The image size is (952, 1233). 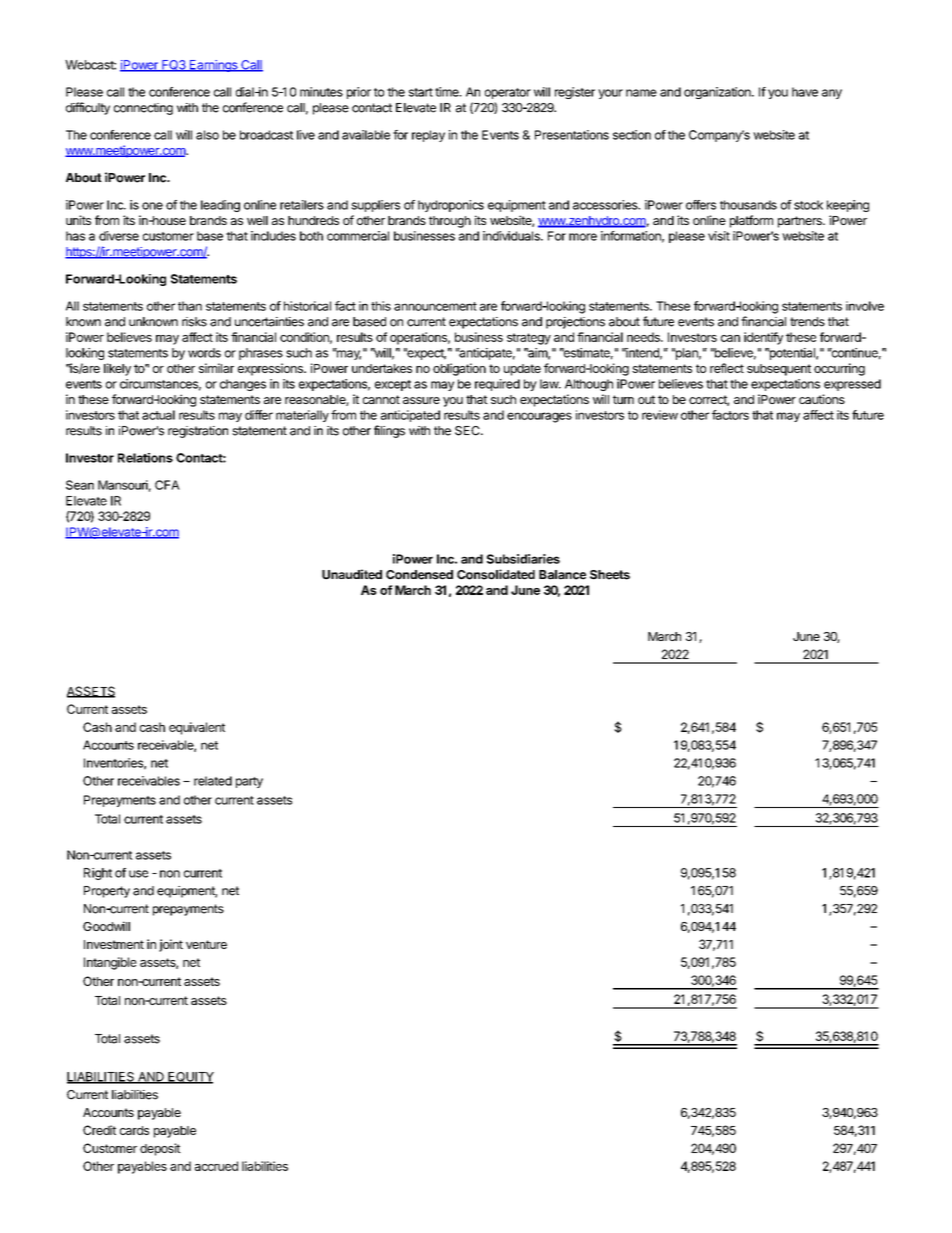 What do you see at coordinates (160, 1149) in the screenshot?
I see `deposit` at bounding box center [160, 1149].
